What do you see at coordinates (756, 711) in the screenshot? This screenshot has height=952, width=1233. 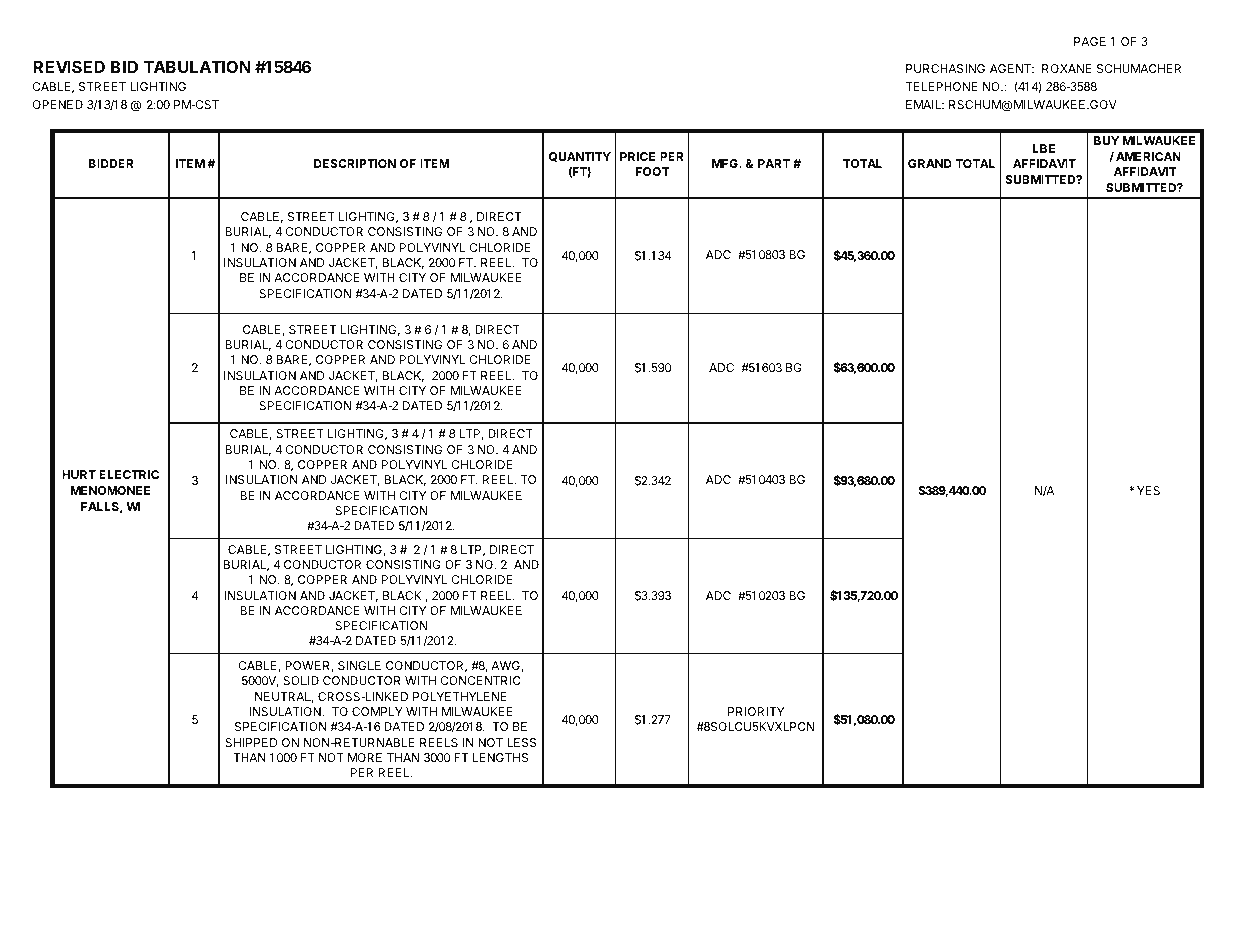 I see `PRIORITY` at bounding box center [756, 711].
